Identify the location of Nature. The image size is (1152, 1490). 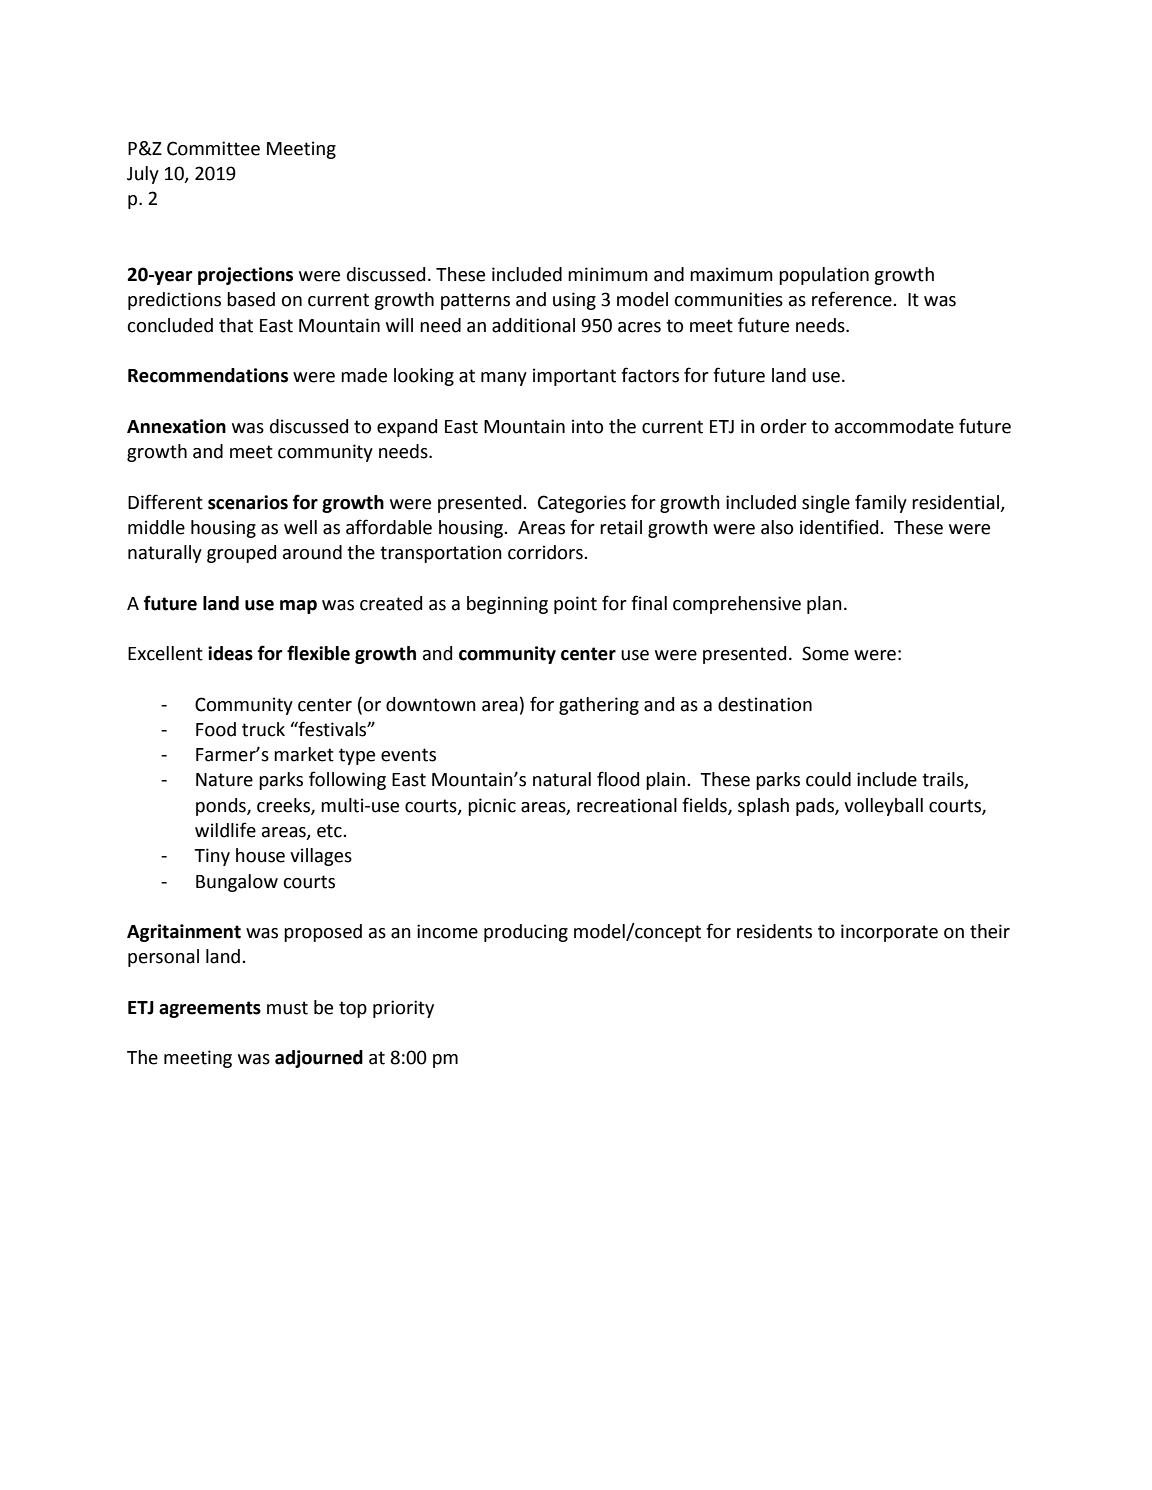
(224, 780).
